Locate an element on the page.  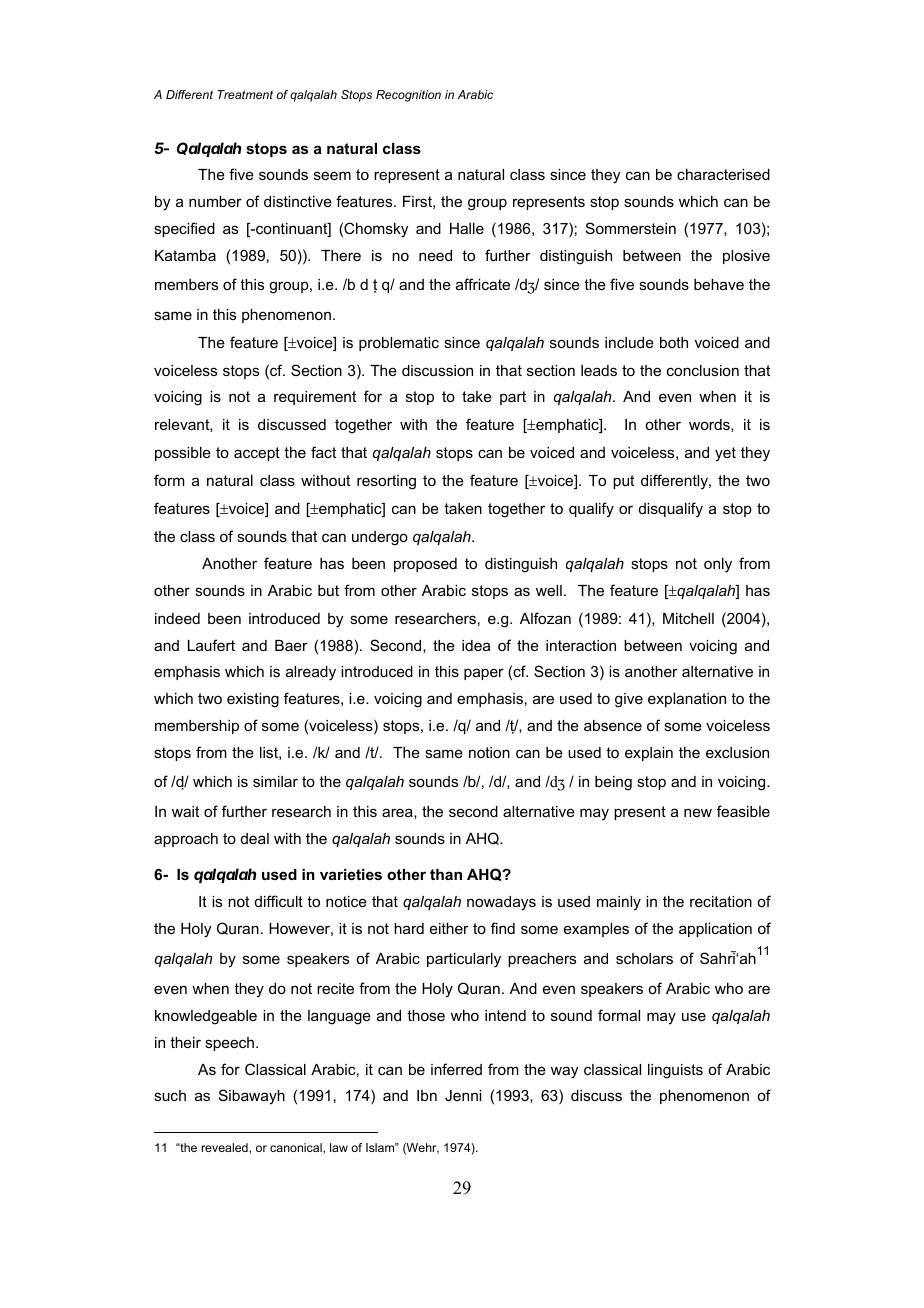
yet is located at coordinates (725, 454).
